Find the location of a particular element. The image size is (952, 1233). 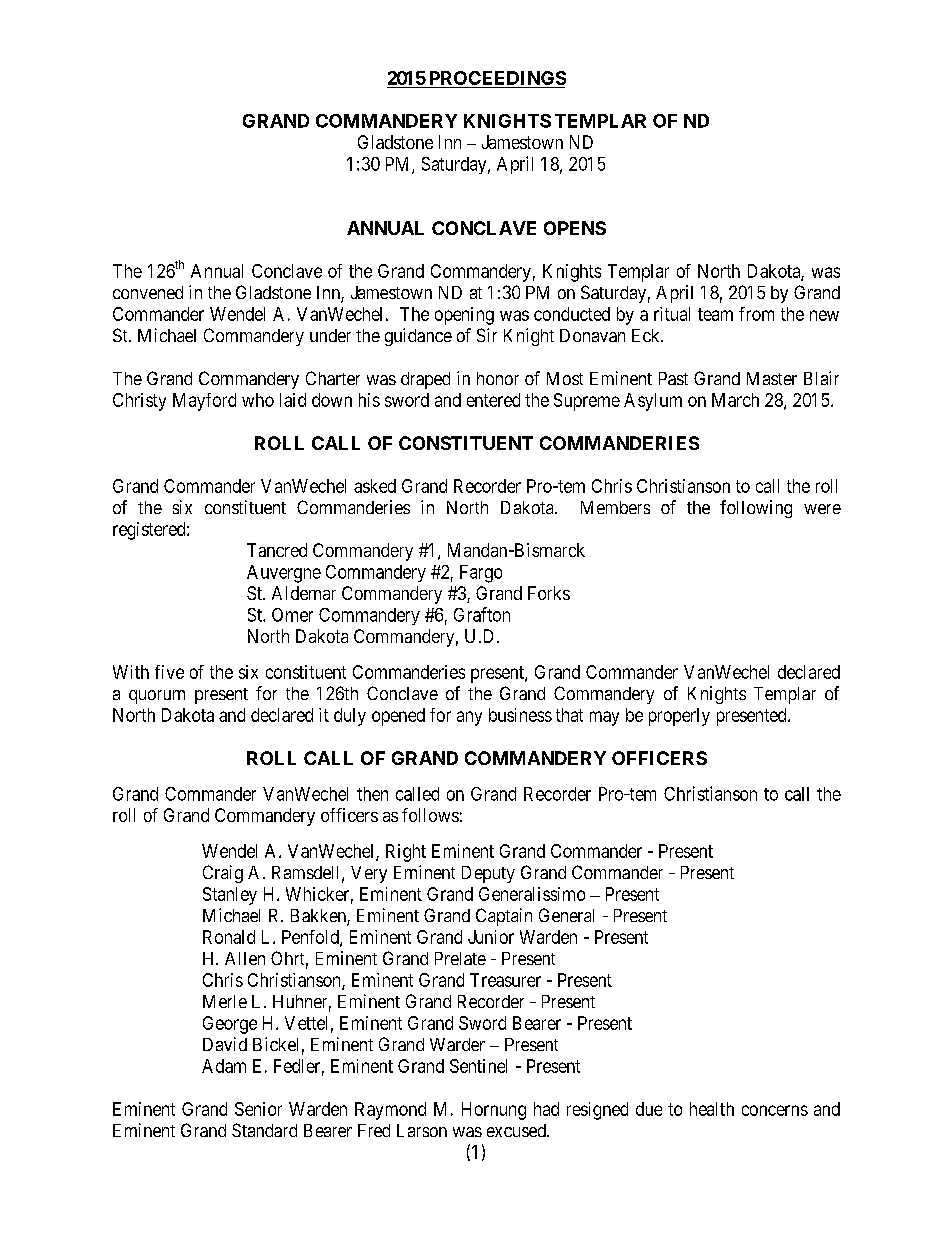

Sir is located at coordinates (487, 335).
